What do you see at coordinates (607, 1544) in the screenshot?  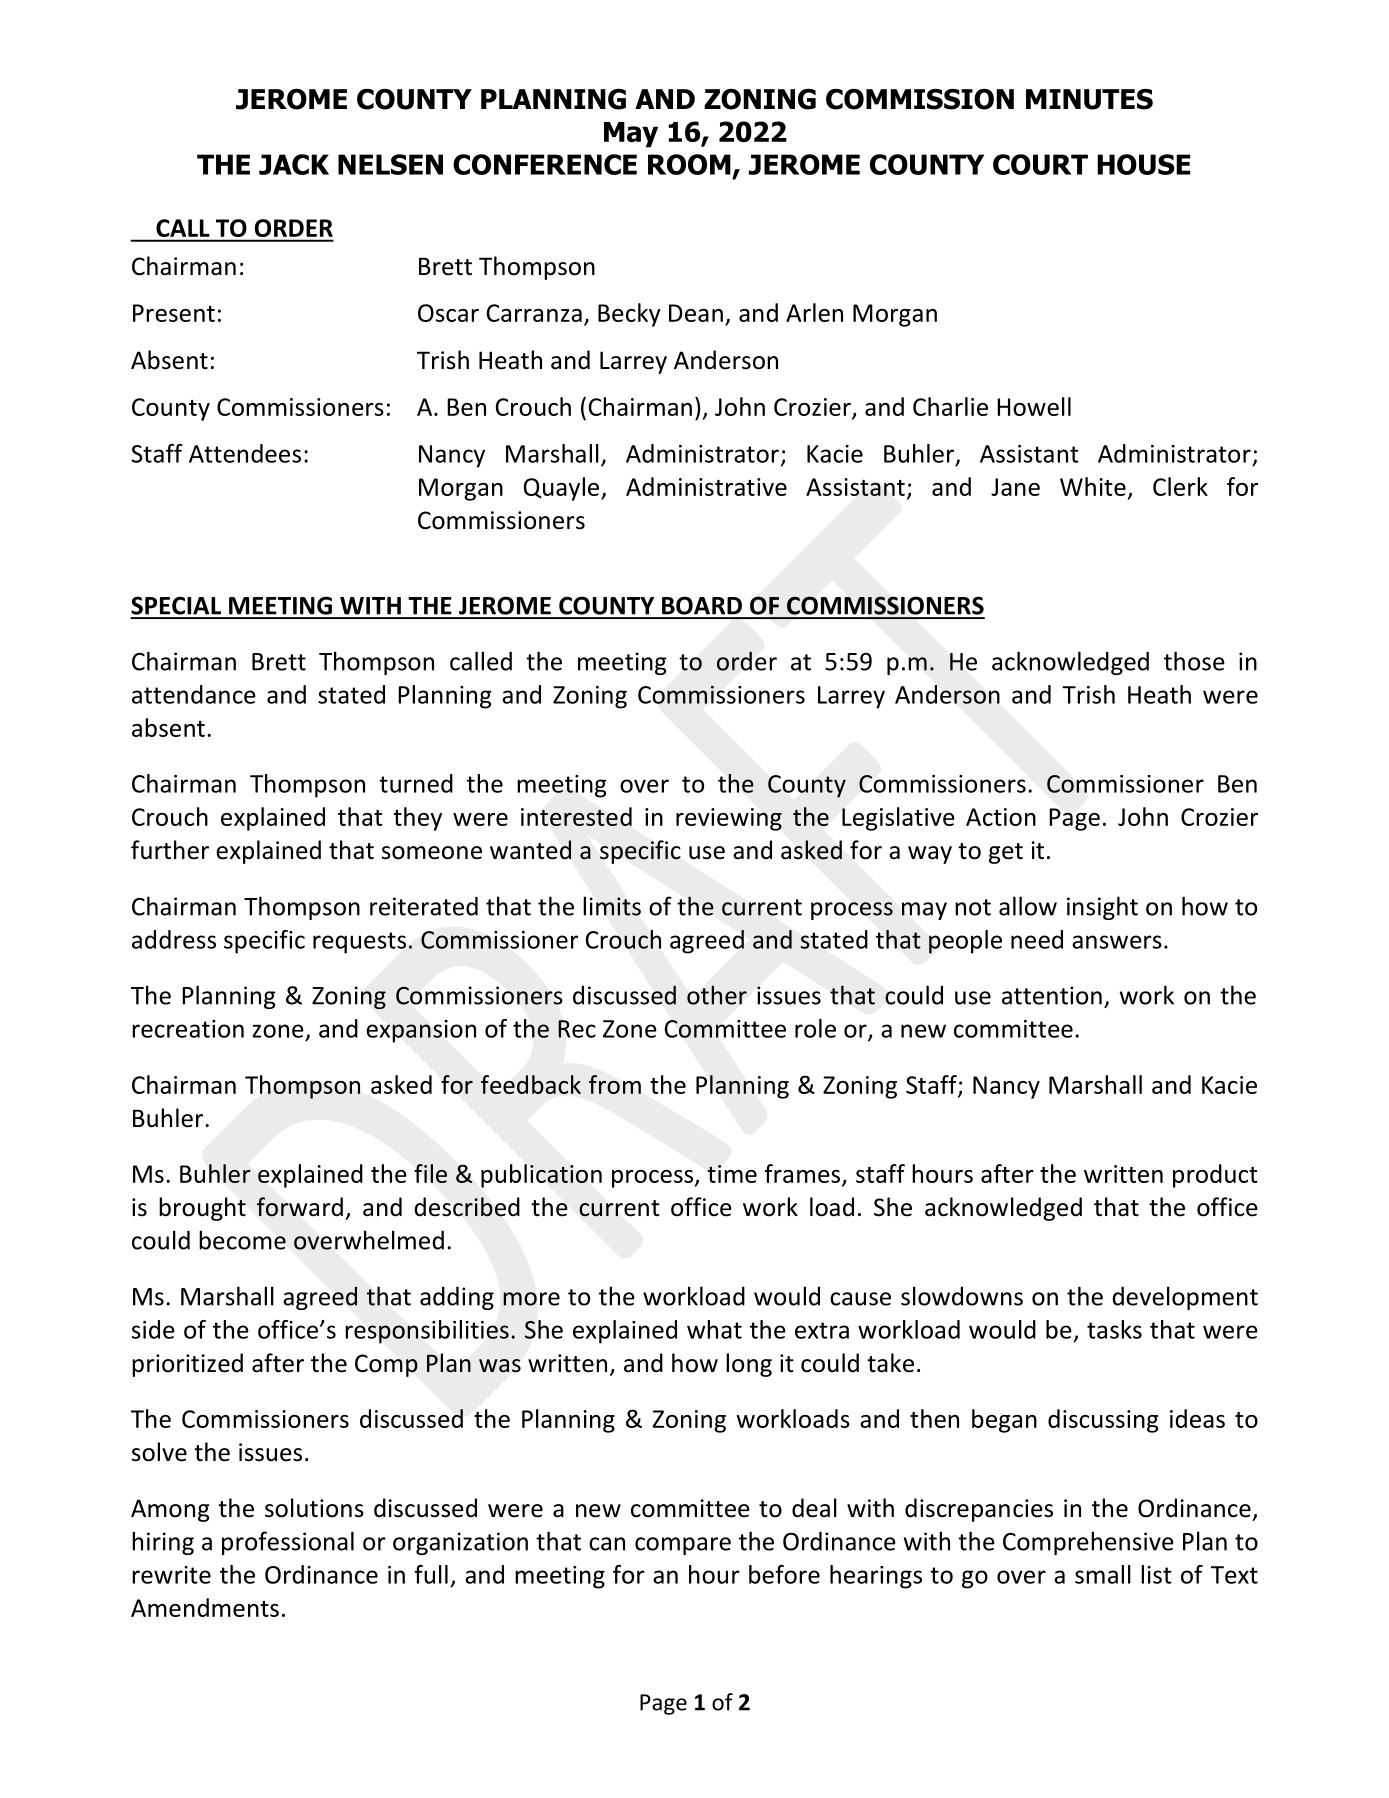 I see `can` at bounding box center [607, 1544].
